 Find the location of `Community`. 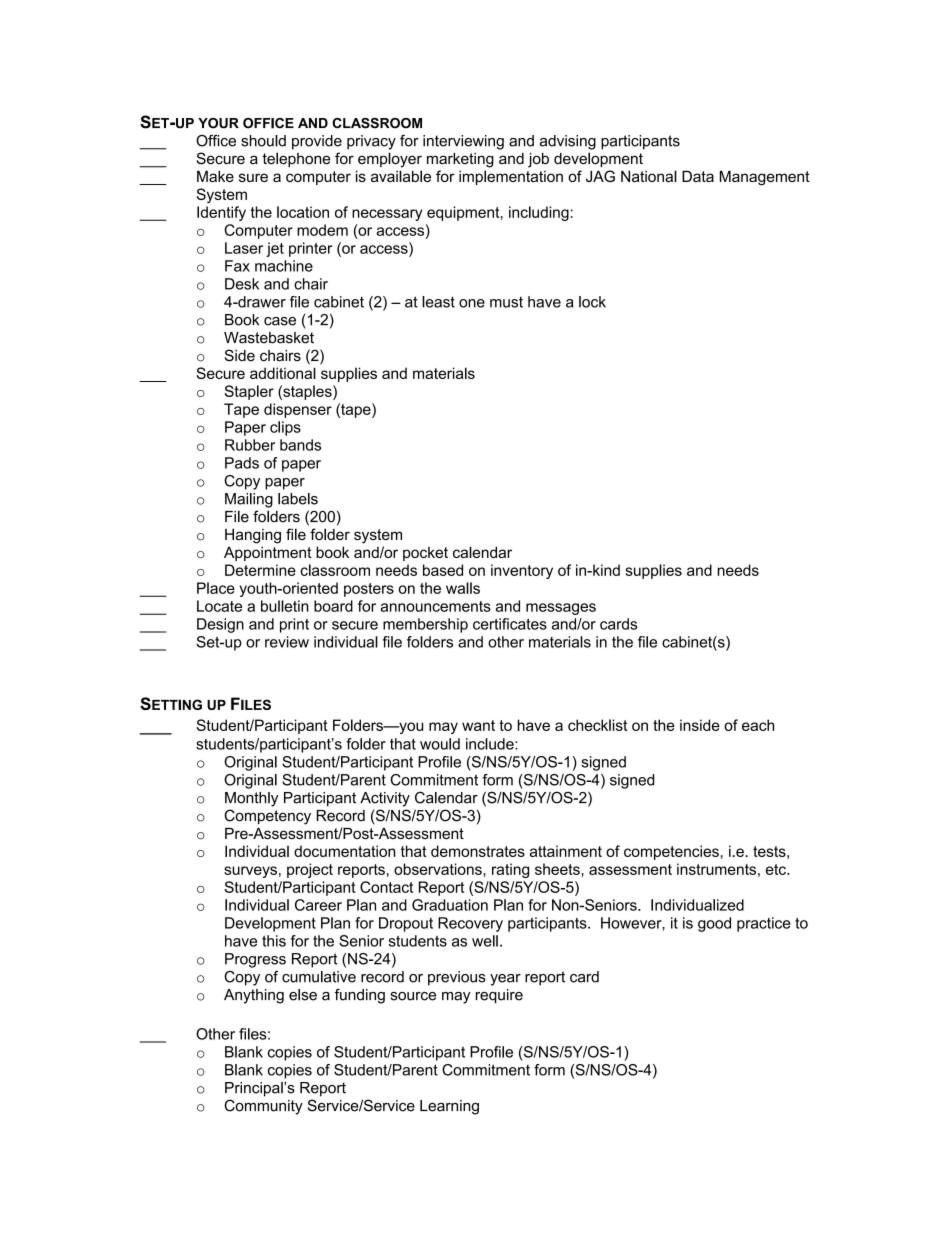

Community is located at coordinates (263, 1107).
